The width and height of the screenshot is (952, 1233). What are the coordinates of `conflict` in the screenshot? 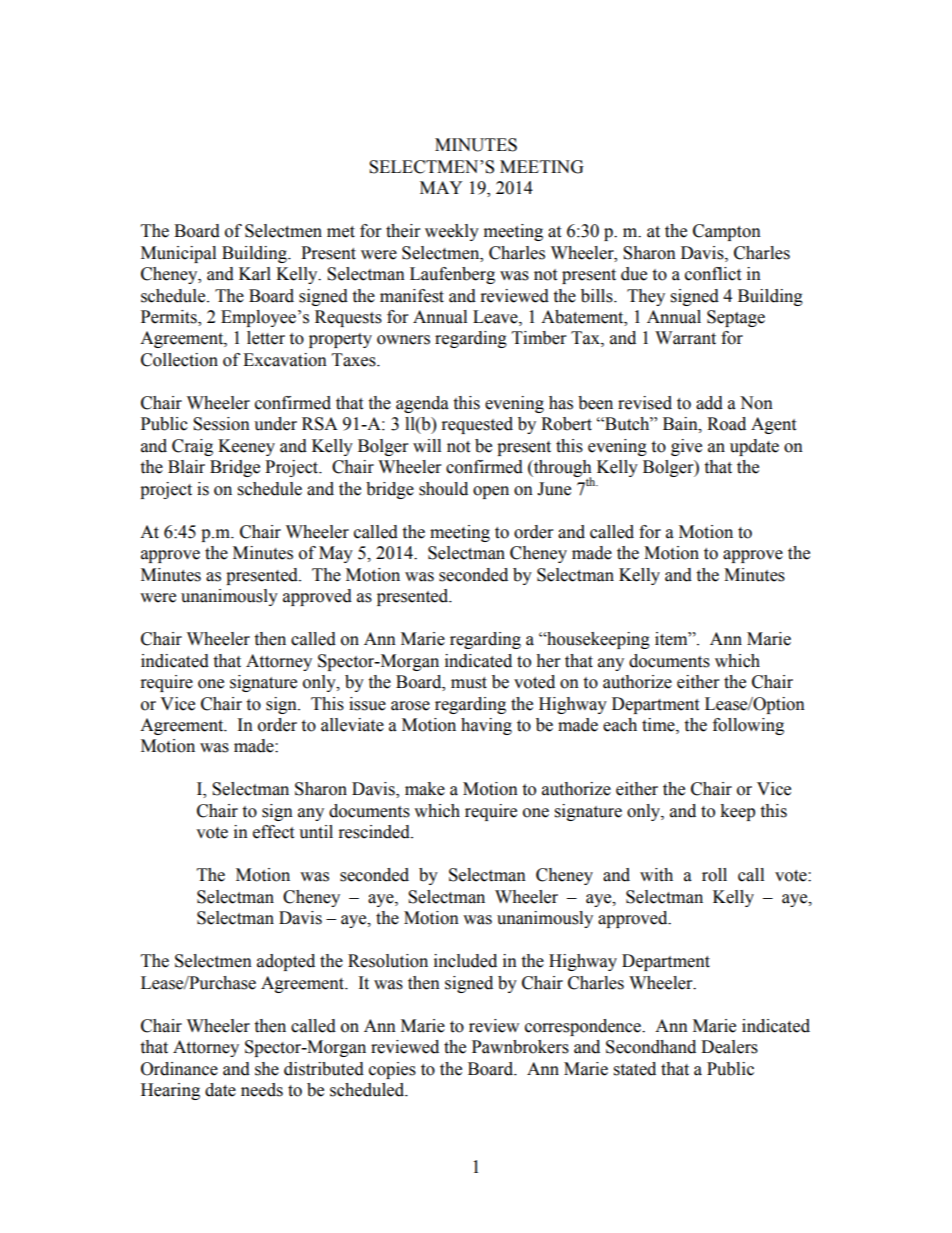 It's located at (713, 274).
